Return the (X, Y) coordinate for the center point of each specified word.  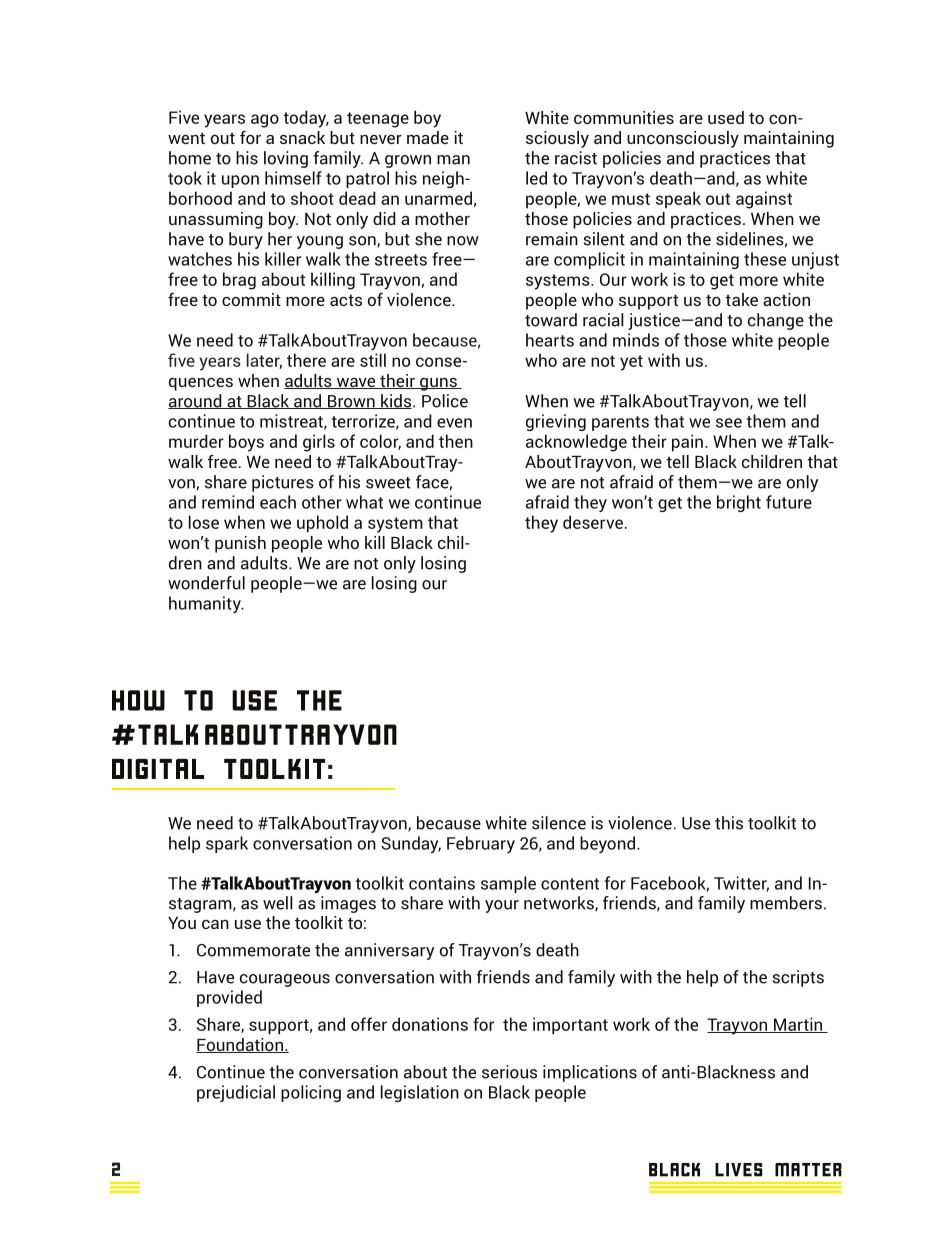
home (190, 158)
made (428, 137)
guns (438, 384)
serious (509, 1072)
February (481, 844)
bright (739, 503)
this (729, 823)
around (196, 401)
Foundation (240, 1045)
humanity (206, 604)
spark (227, 844)
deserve (593, 522)
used (726, 117)
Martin (798, 1025)
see (729, 423)
